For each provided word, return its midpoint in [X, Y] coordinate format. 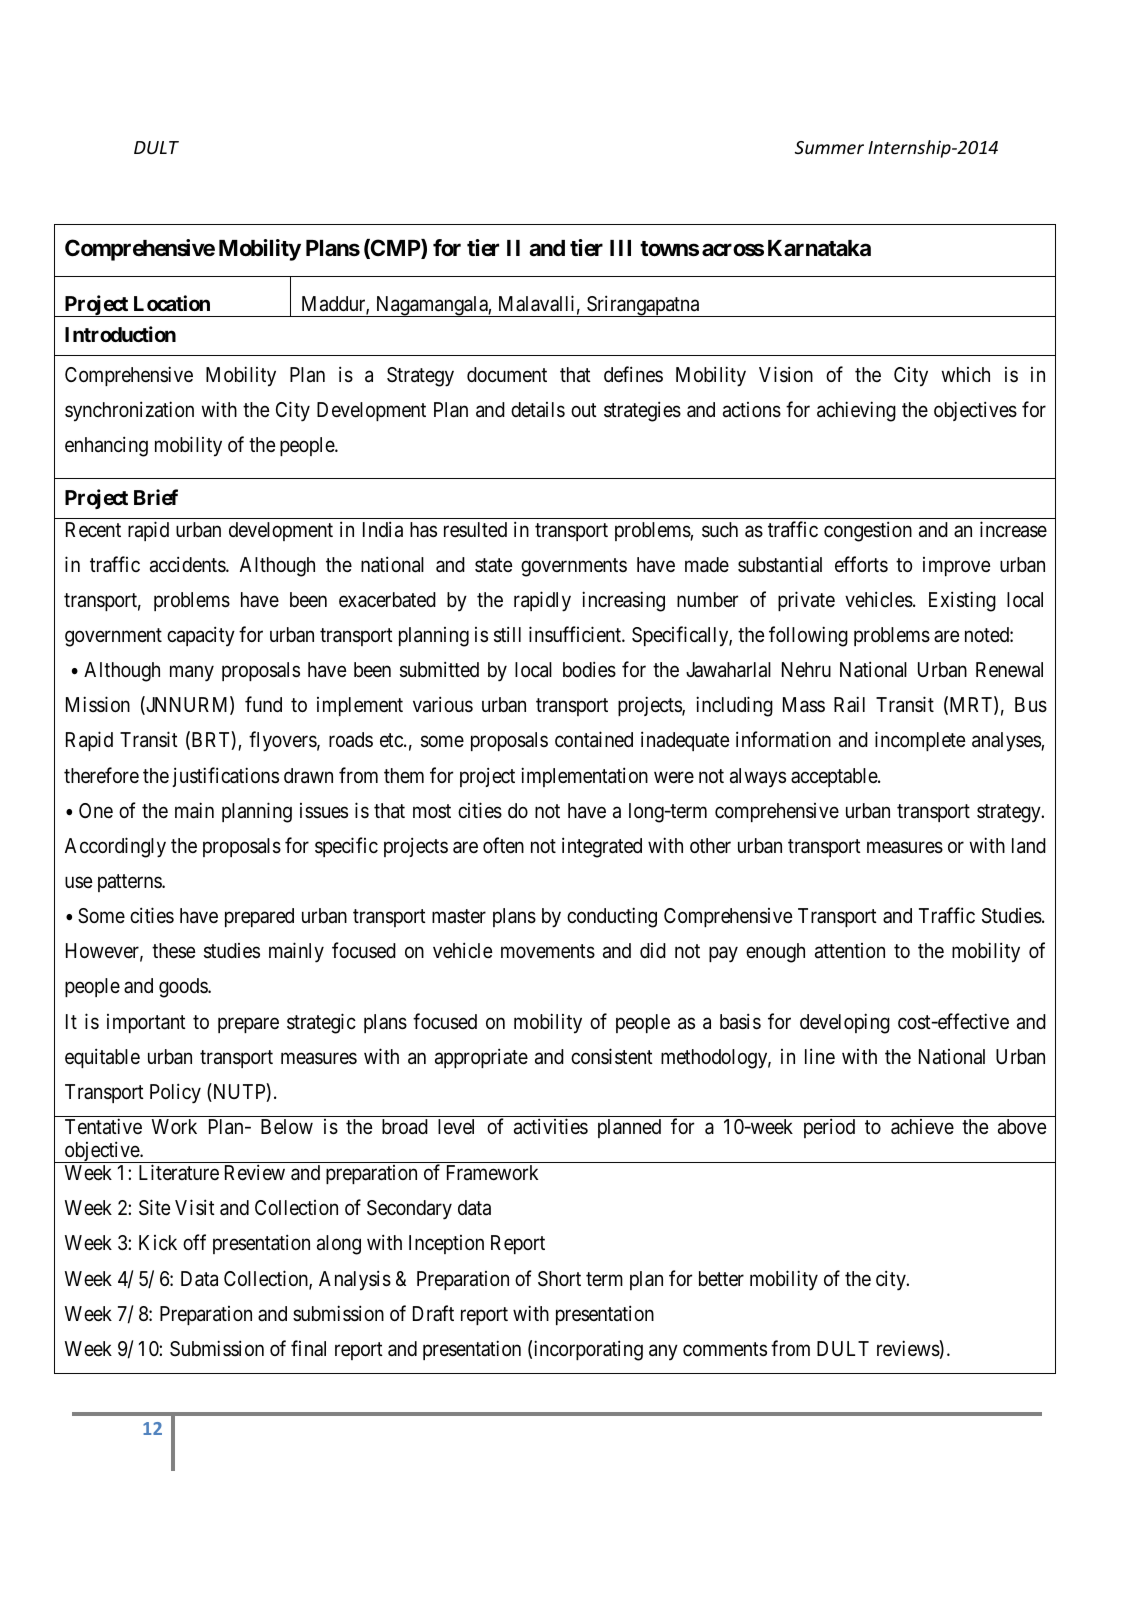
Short [559, 1279]
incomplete [920, 741]
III [620, 248]
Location [172, 303]
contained [594, 739]
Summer [829, 147]
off [194, 1242]
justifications [225, 777]
